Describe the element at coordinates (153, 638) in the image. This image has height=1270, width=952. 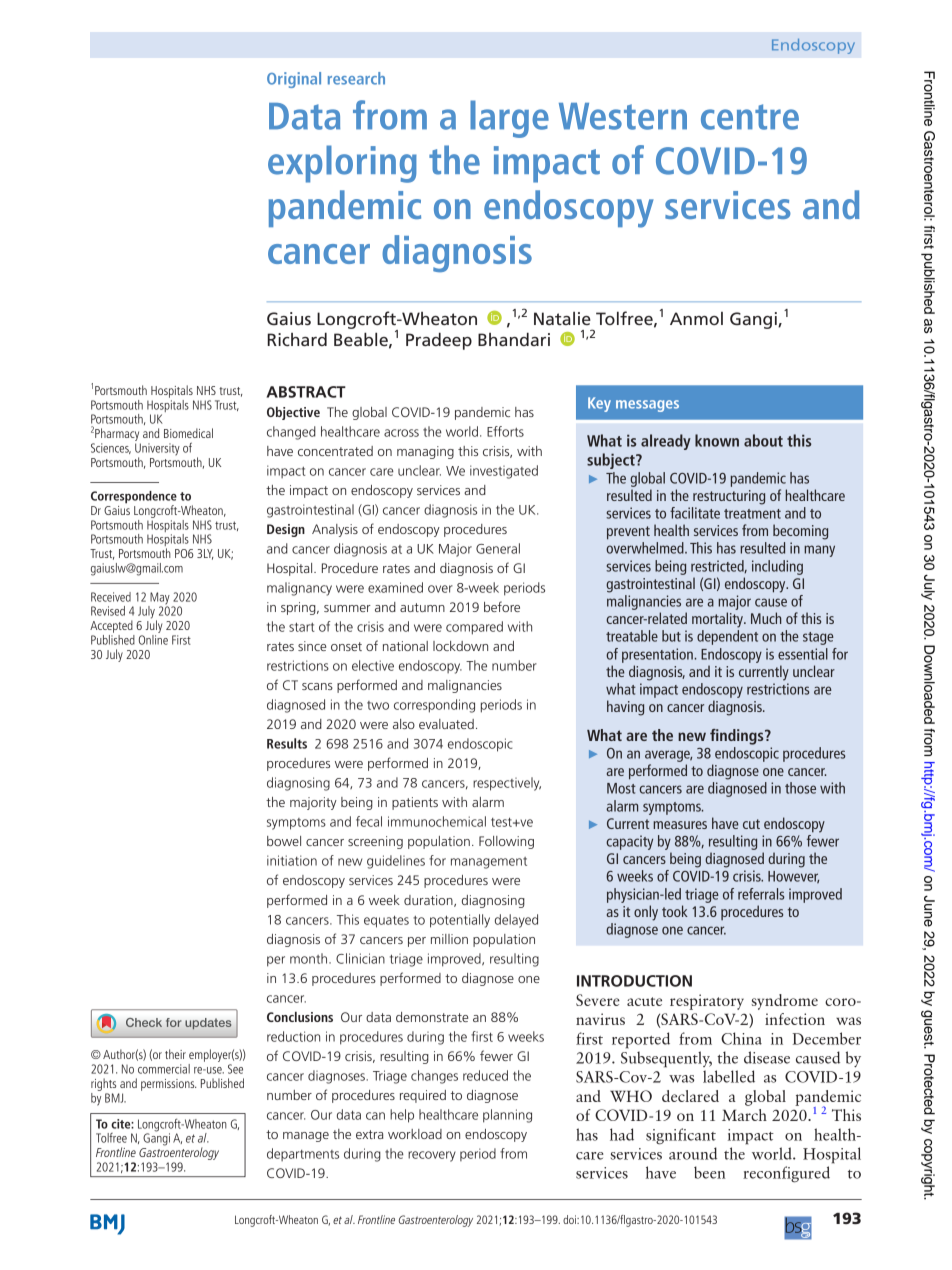
I see `Online` at that location.
